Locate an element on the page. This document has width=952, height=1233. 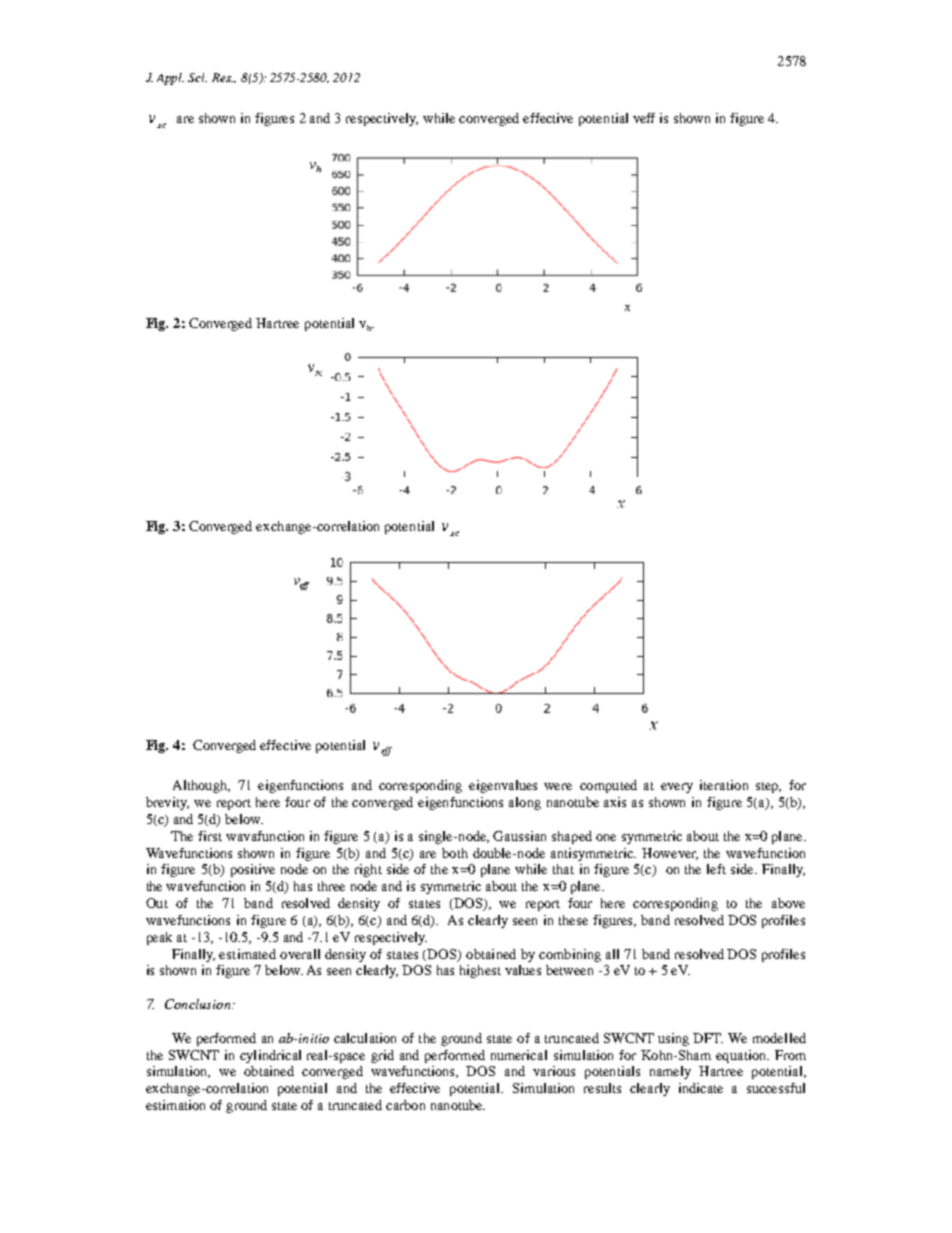
numerical is located at coordinates (519, 1055).
